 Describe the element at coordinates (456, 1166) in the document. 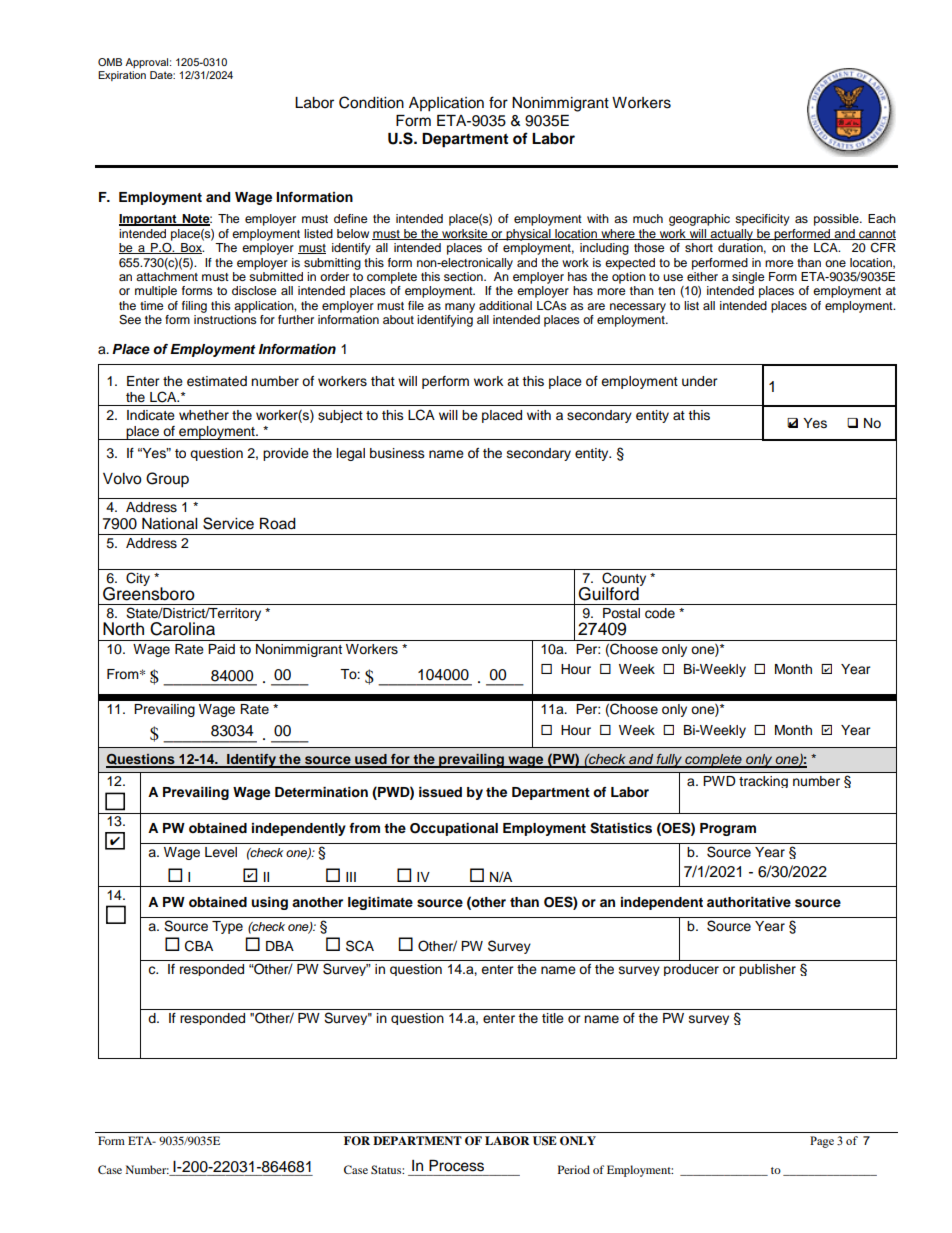

I see `Process` at that location.
